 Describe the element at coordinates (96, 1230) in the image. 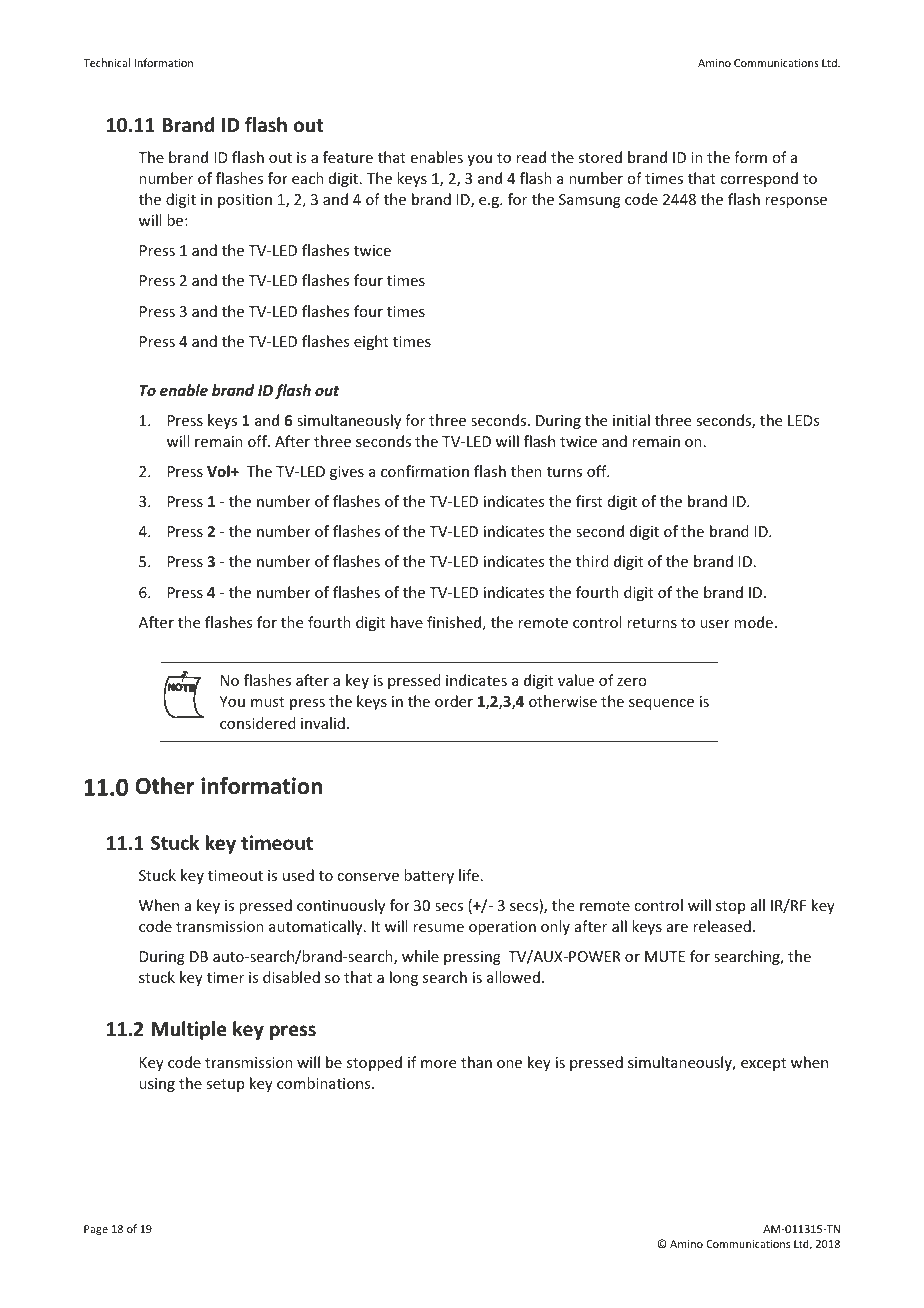

I see `Page` at that location.
